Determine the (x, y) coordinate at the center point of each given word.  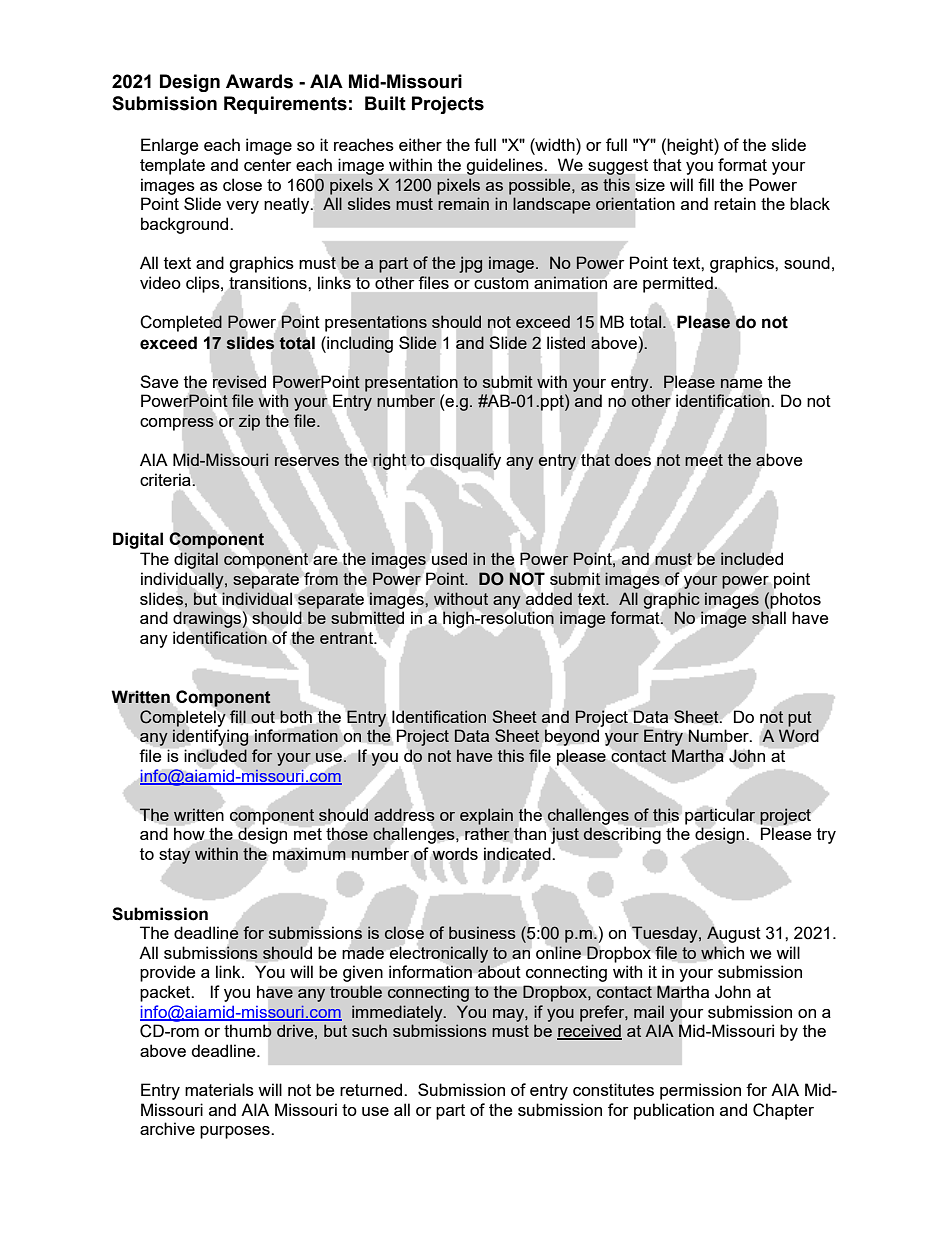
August (734, 934)
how (189, 833)
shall (768, 617)
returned (372, 1089)
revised (239, 381)
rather (487, 833)
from (321, 578)
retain (735, 203)
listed (566, 342)
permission (700, 1091)
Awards (259, 81)
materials (219, 1089)
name (741, 383)
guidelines (505, 167)
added (549, 598)
